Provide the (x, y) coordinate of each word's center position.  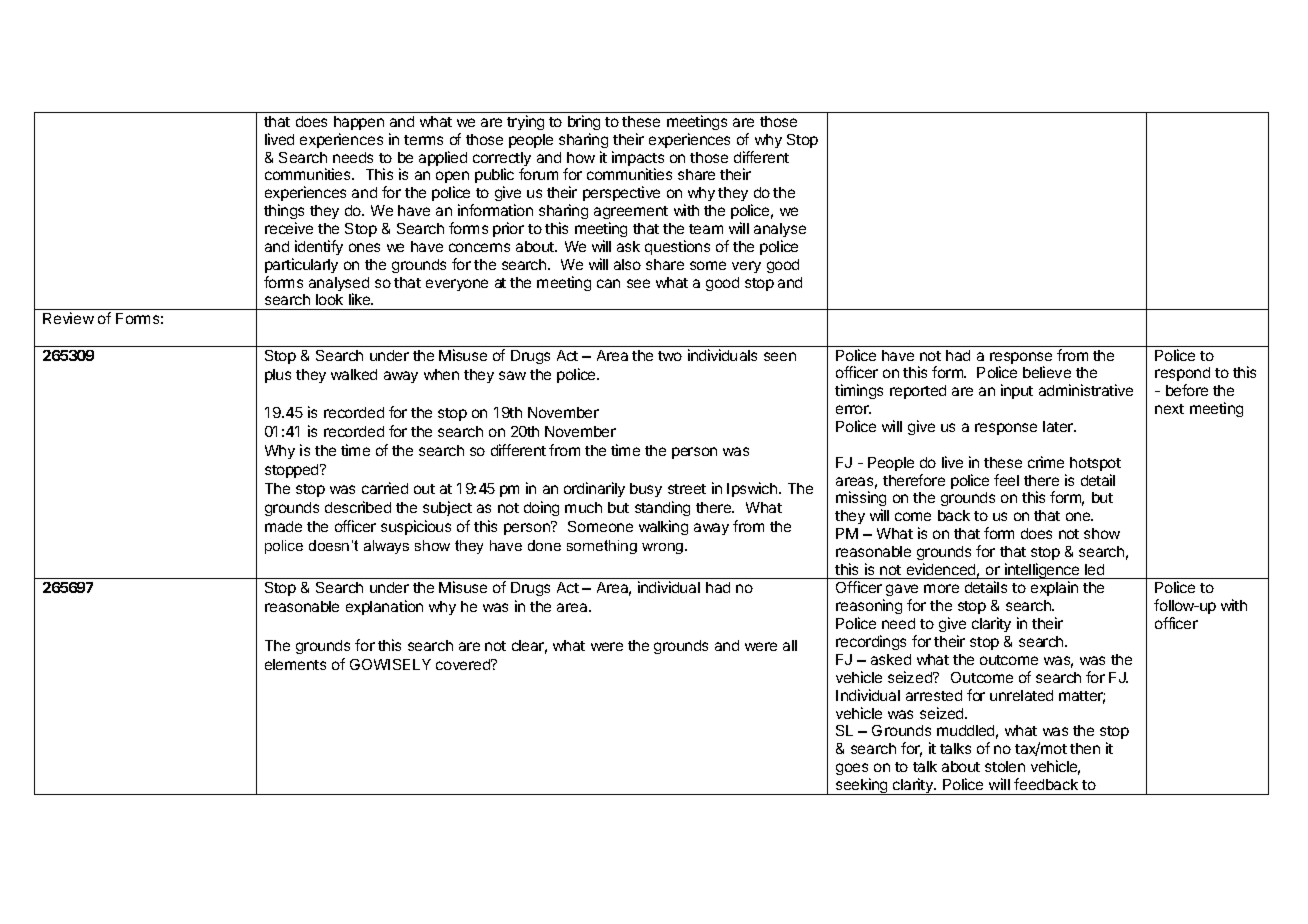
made (283, 526)
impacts (638, 160)
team (706, 229)
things (284, 213)
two (670, 356)
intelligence (1042, 571)
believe (1047, 372)
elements (295, 664)
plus (278, 376)
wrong (664, 548)
